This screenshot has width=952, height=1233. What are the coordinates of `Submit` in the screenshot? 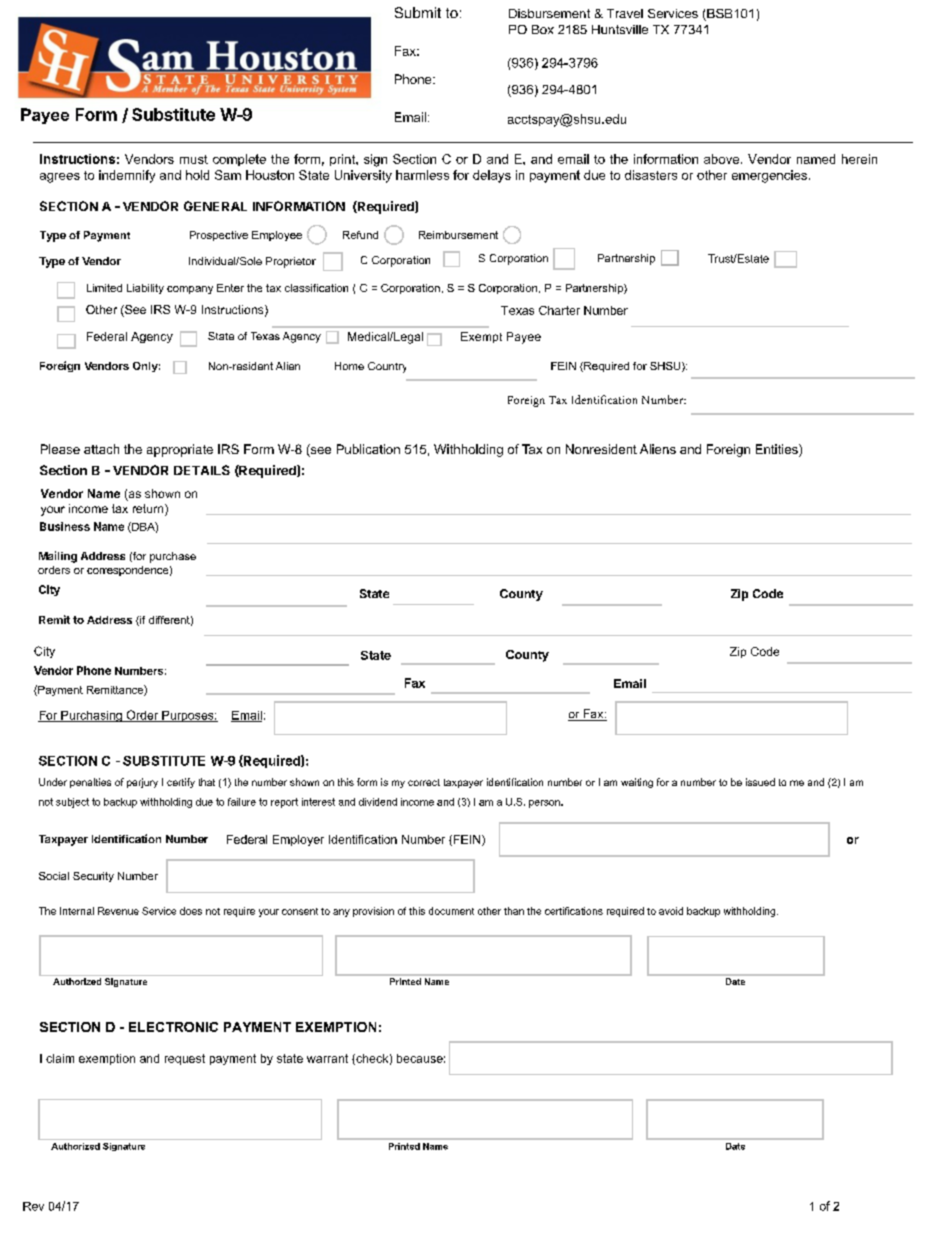 It's located at (418, 12).
